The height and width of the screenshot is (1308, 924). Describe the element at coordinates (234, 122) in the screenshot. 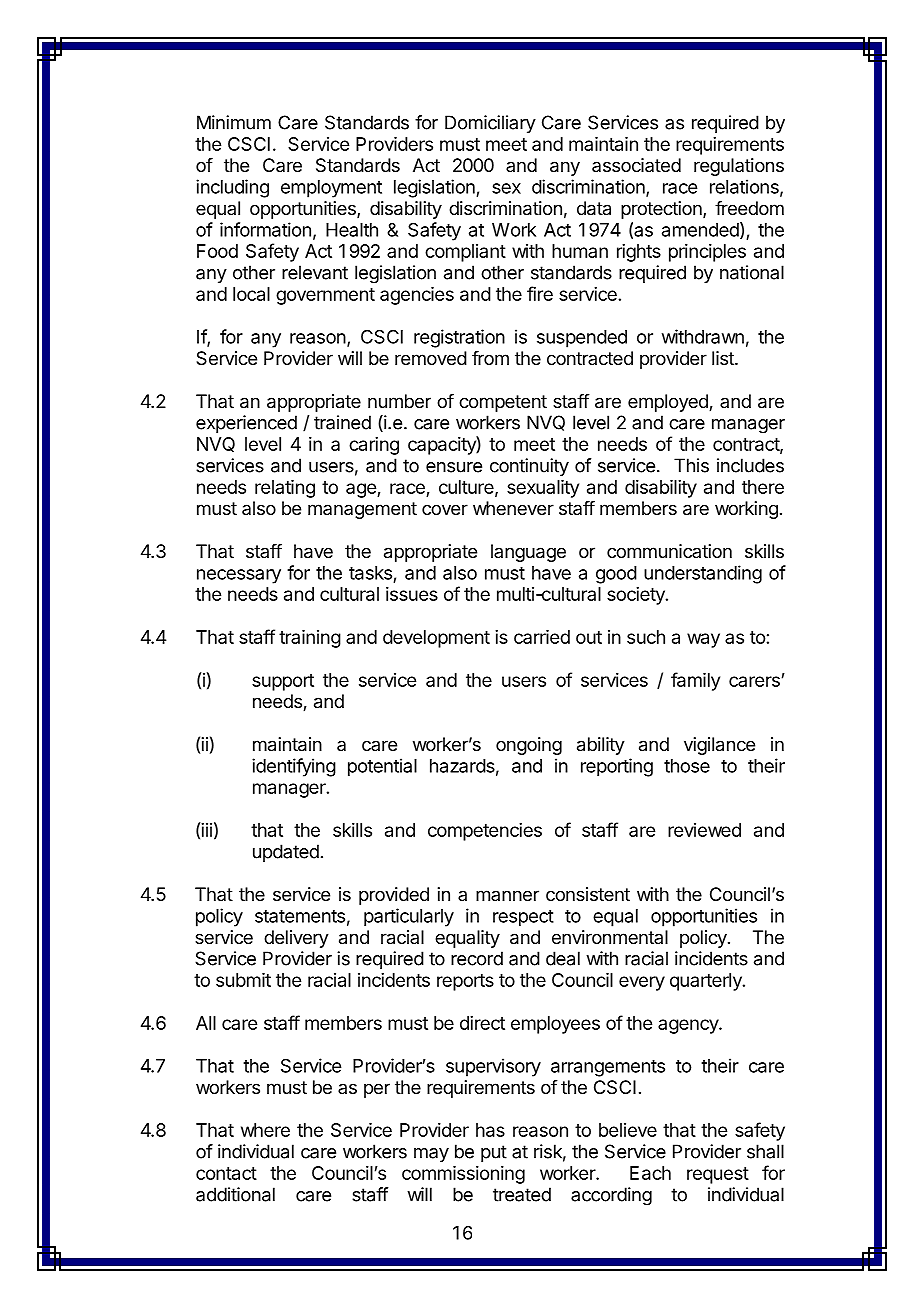

I see `Minimum` at that location.
